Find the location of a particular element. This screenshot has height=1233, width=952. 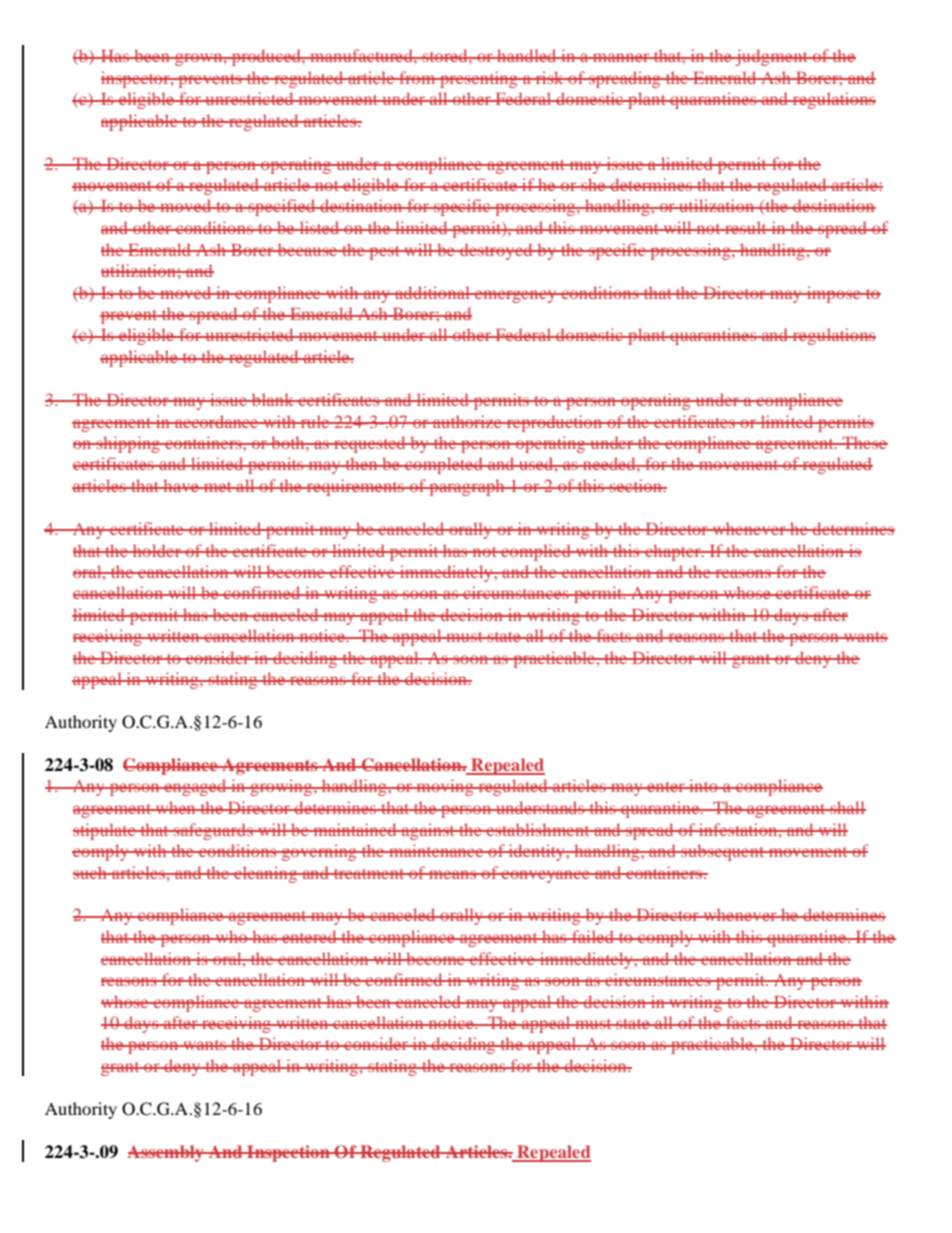

engaged is located at coordinates (196, 787).
